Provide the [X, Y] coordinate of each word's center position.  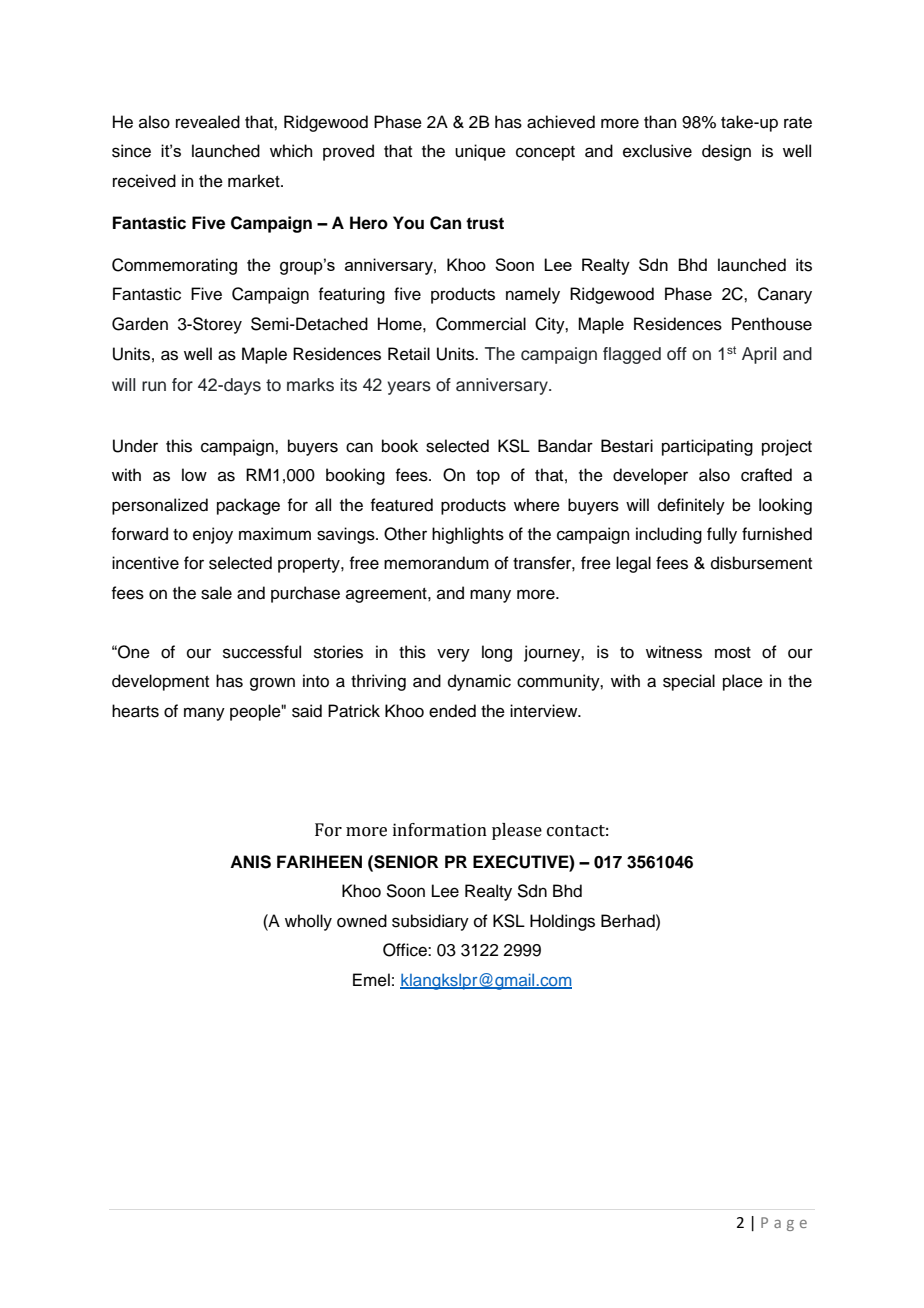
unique [480, 152]
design [726, 152]
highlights [468, 535]
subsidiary [430, 922]
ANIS [250, 862]
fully [722, 535]
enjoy [213, 535]
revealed [208, 122]
